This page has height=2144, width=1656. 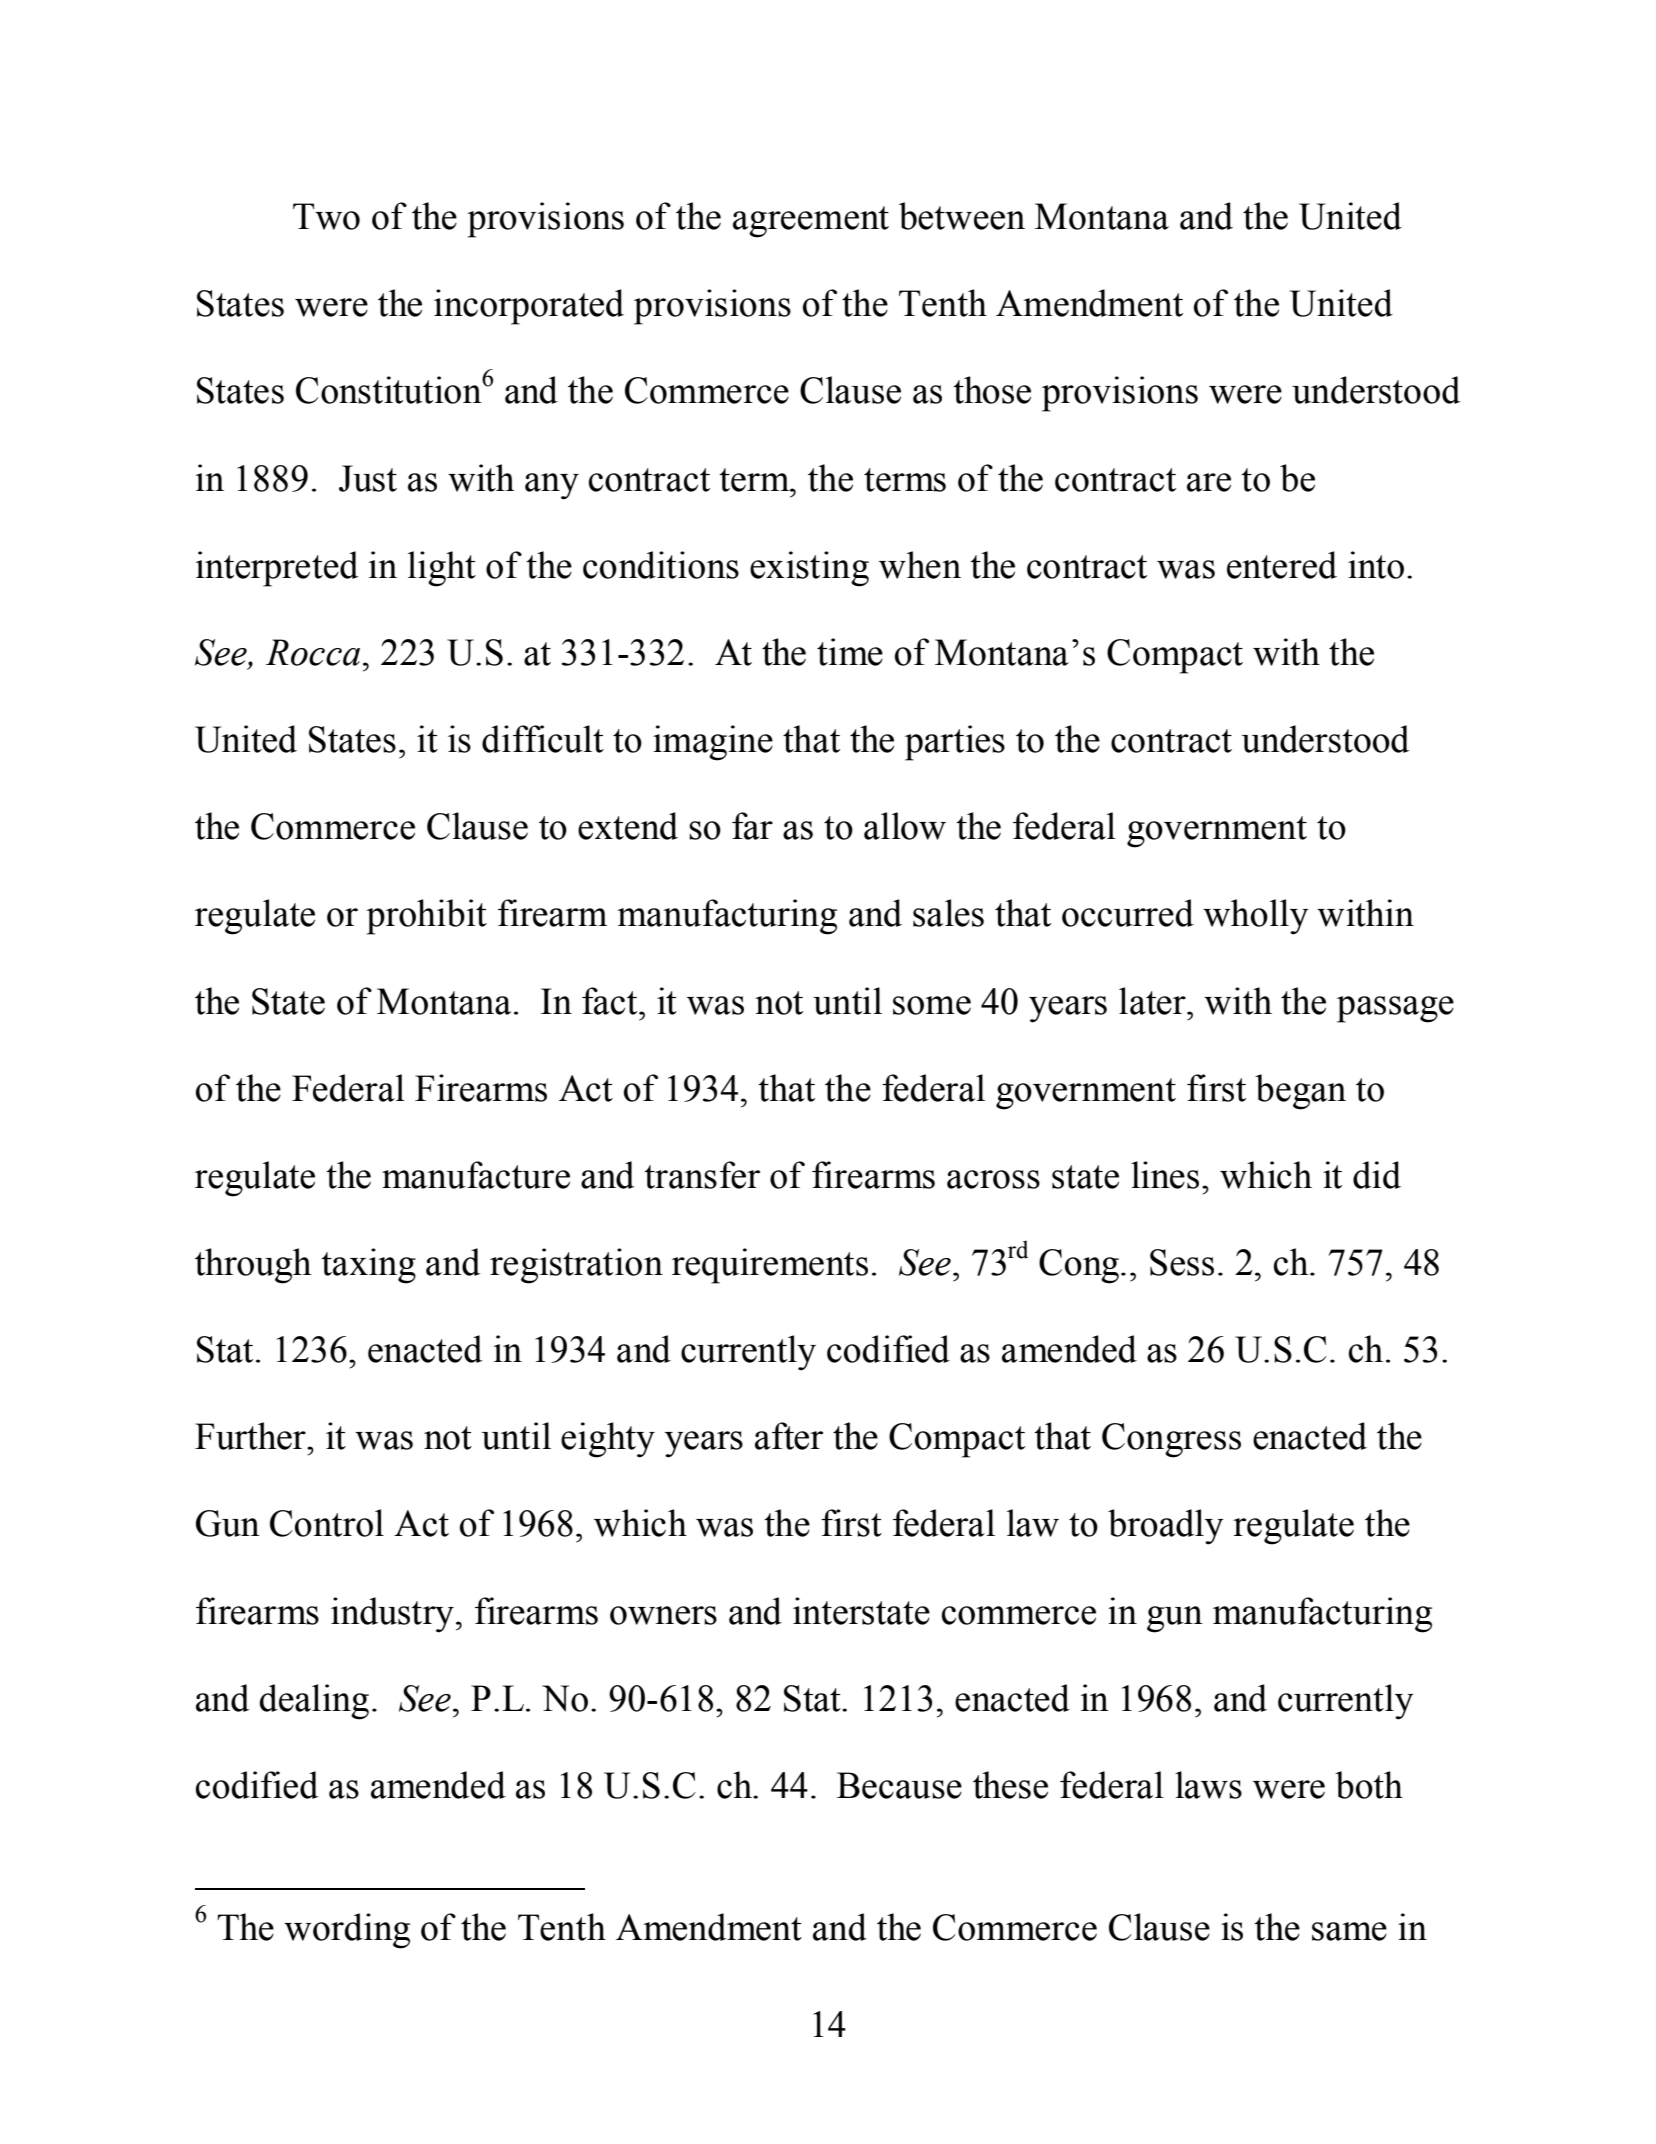 What do you see at coordinates (811, 222) in the page?
I see `agreement` at bounding box center [811, 222].
